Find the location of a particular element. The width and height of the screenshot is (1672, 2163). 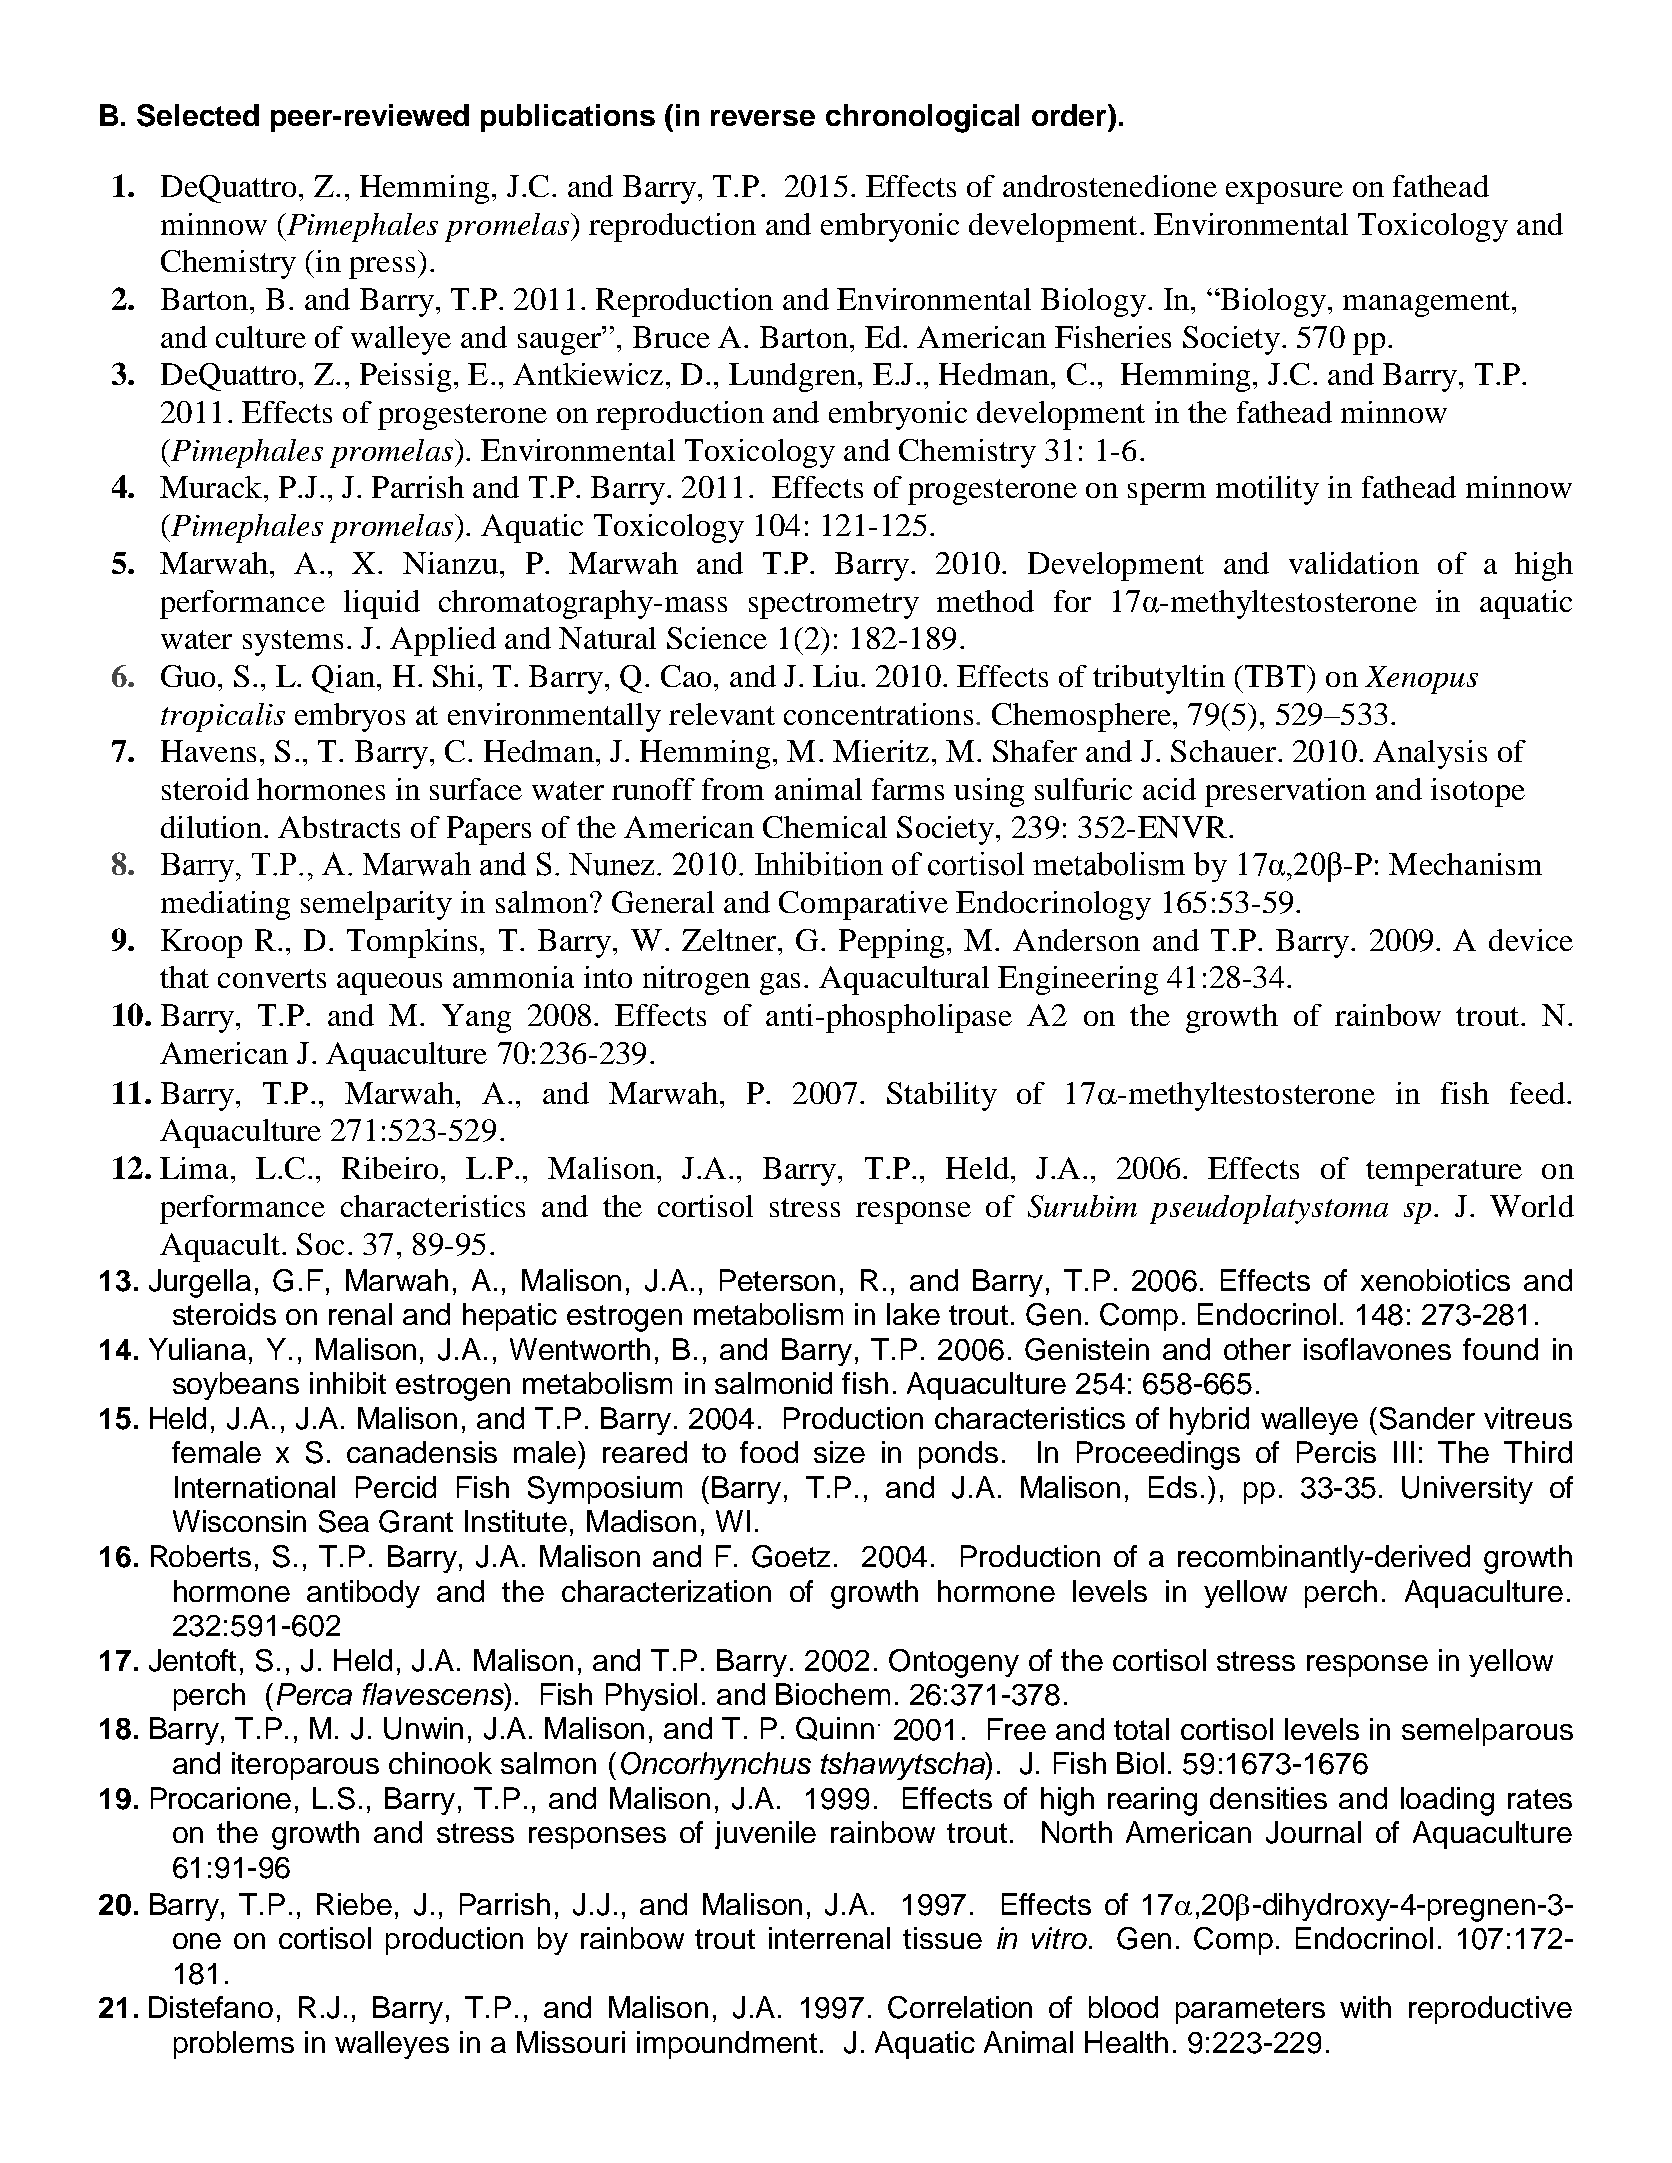

press is located at coordinates (382, 268).
